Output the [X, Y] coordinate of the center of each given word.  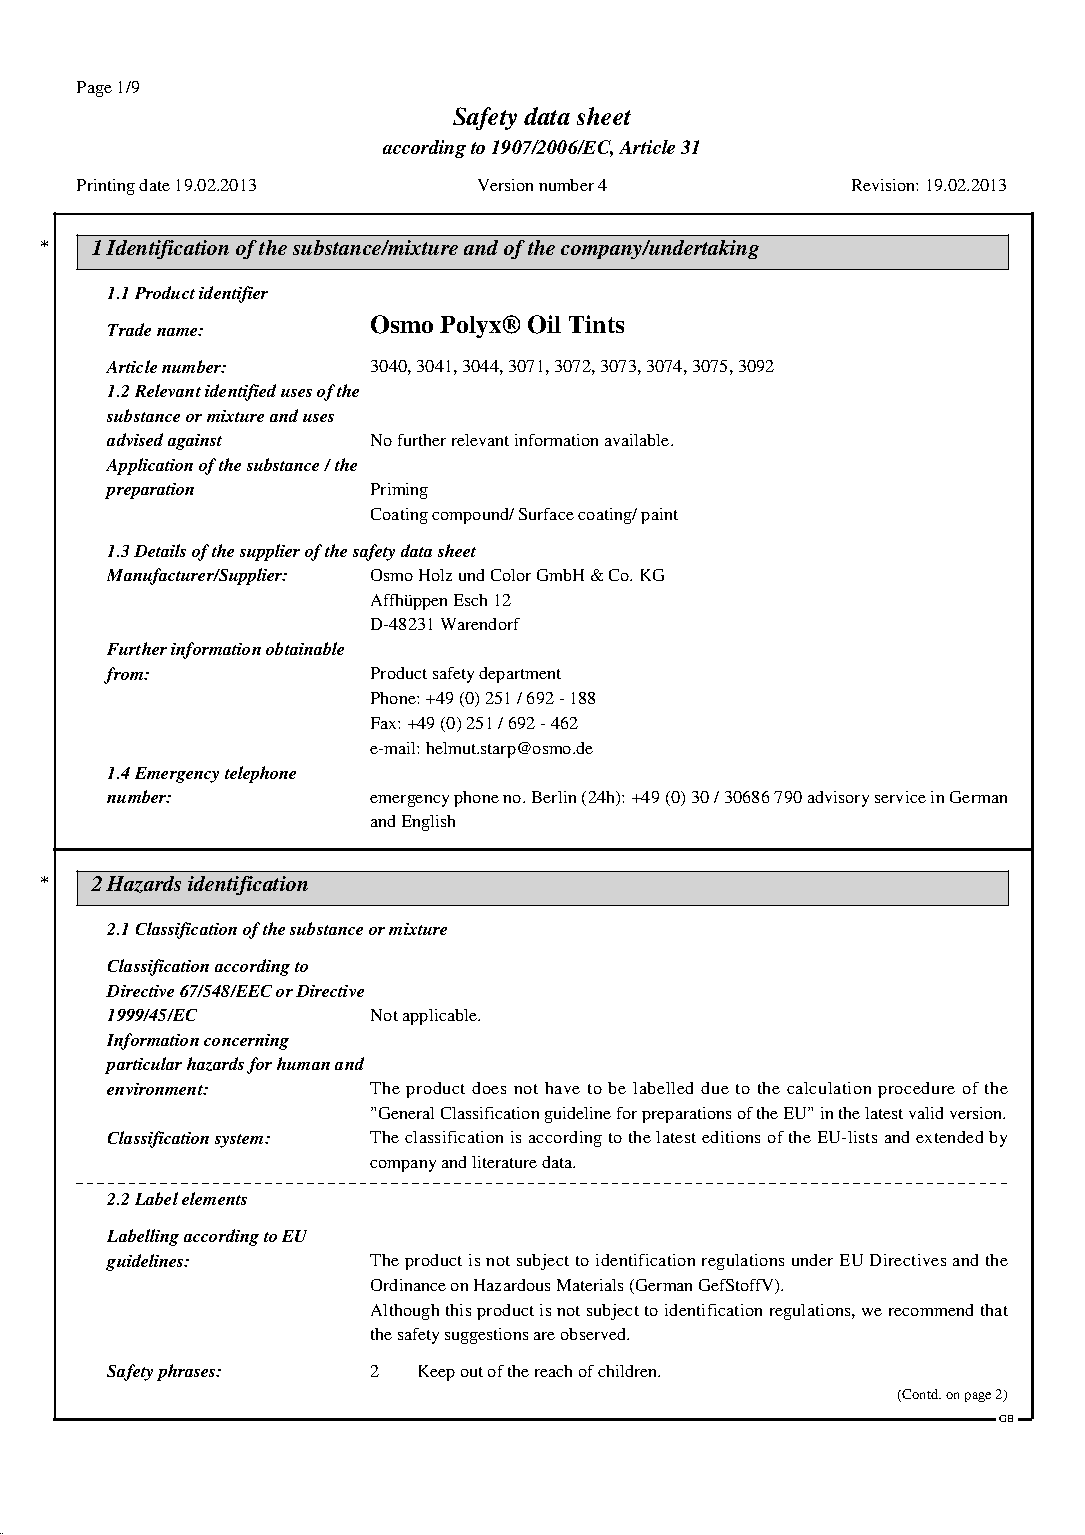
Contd [921, 1394]
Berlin [554, 797]
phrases [187, 1372]
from [125, 675]
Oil [544, 324]
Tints [596, 324]
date [154, 185]
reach [553, 1371]
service [900, 797]
